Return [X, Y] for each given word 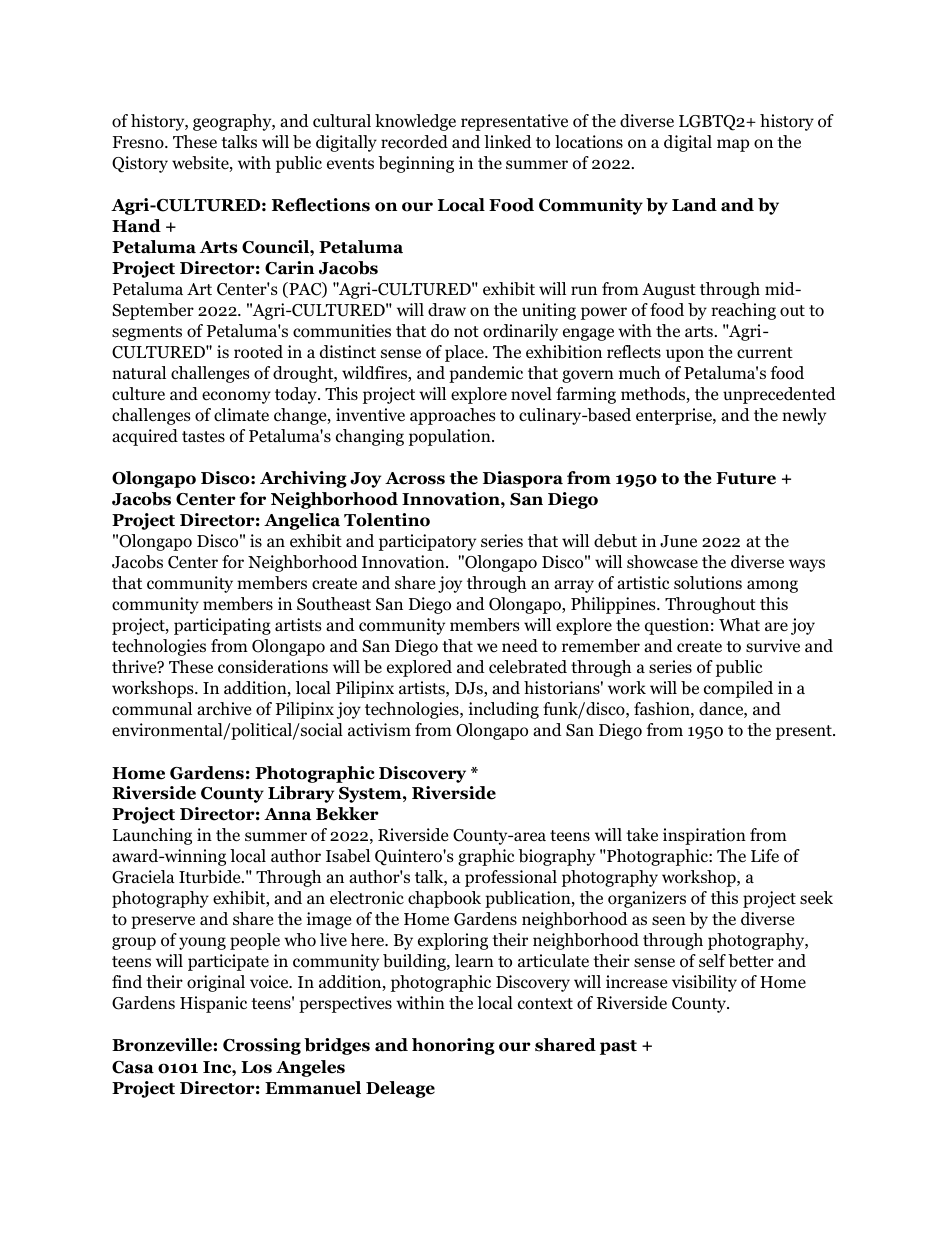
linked [508, 141]
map [733, 145]
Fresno [139, 142]
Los [256, 1067]
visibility [704, 983]
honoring [453, 1046]
